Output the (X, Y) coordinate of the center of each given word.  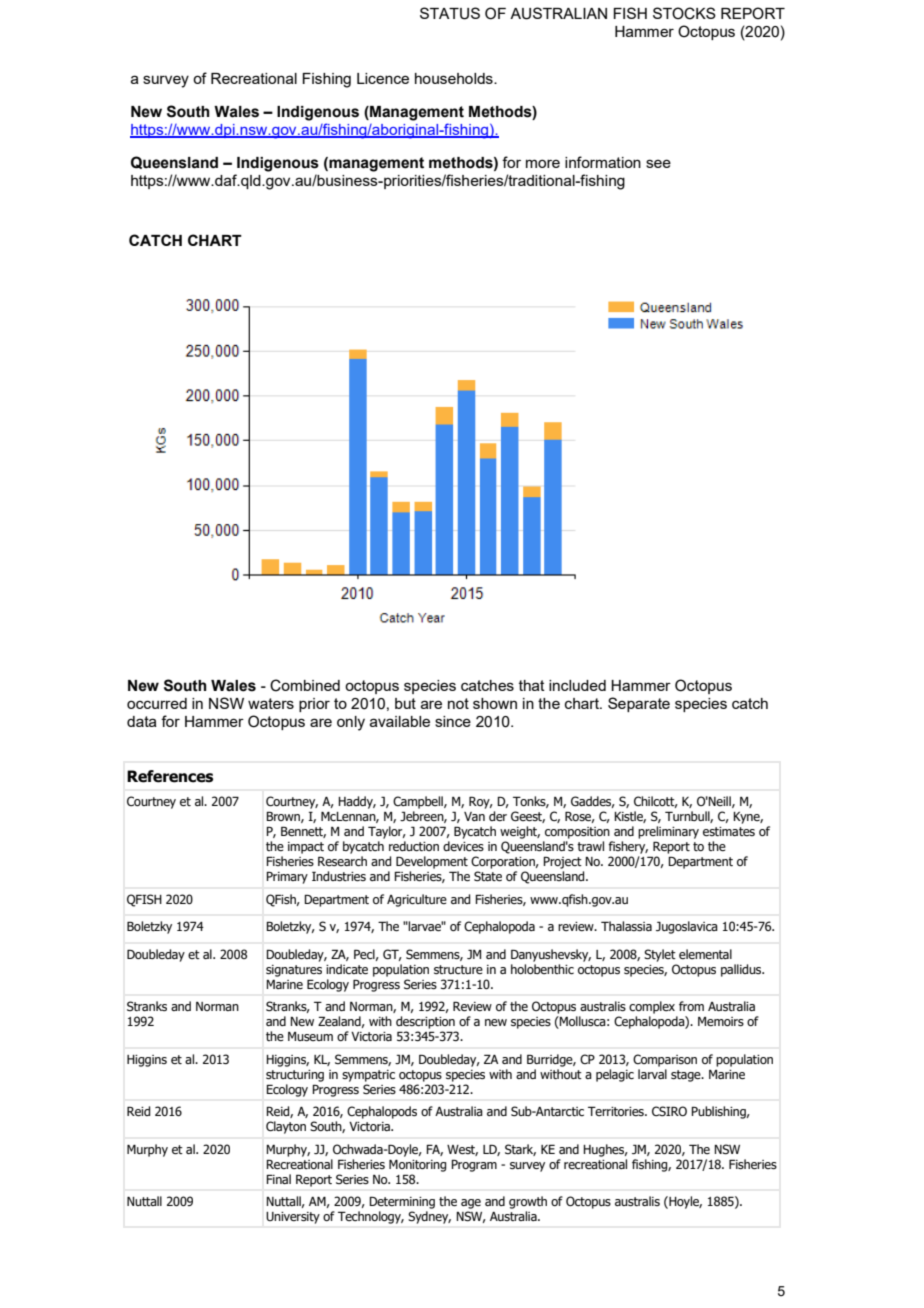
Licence (383, 78)
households (455, 78)
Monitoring (417, 1165)
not (458, 703)
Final (278, 1179)
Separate (639, 704)
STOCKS (684, 13)
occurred (157, 703)
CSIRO (669, 1111)
